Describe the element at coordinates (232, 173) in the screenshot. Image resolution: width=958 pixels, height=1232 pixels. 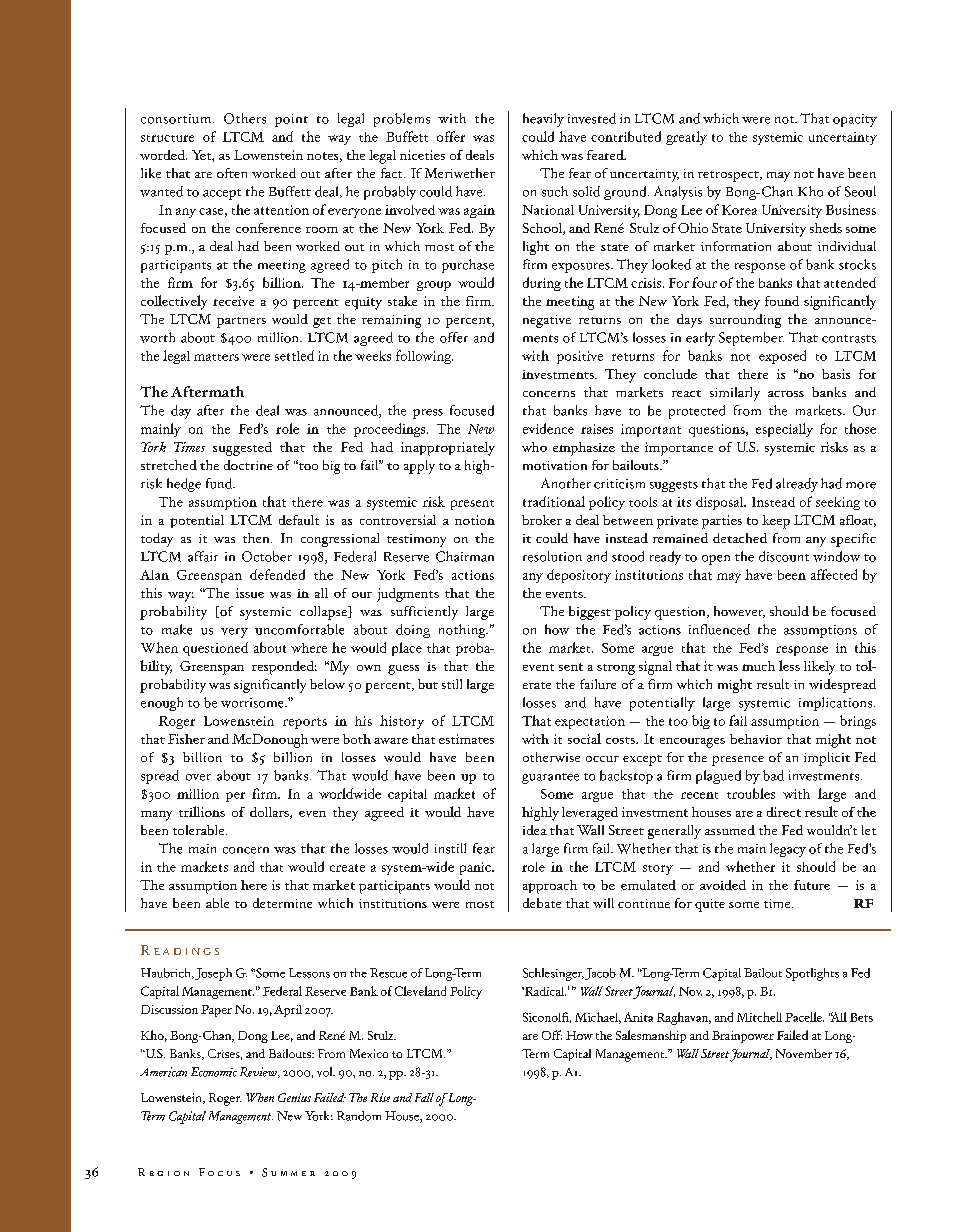
I see `often` at that location.
